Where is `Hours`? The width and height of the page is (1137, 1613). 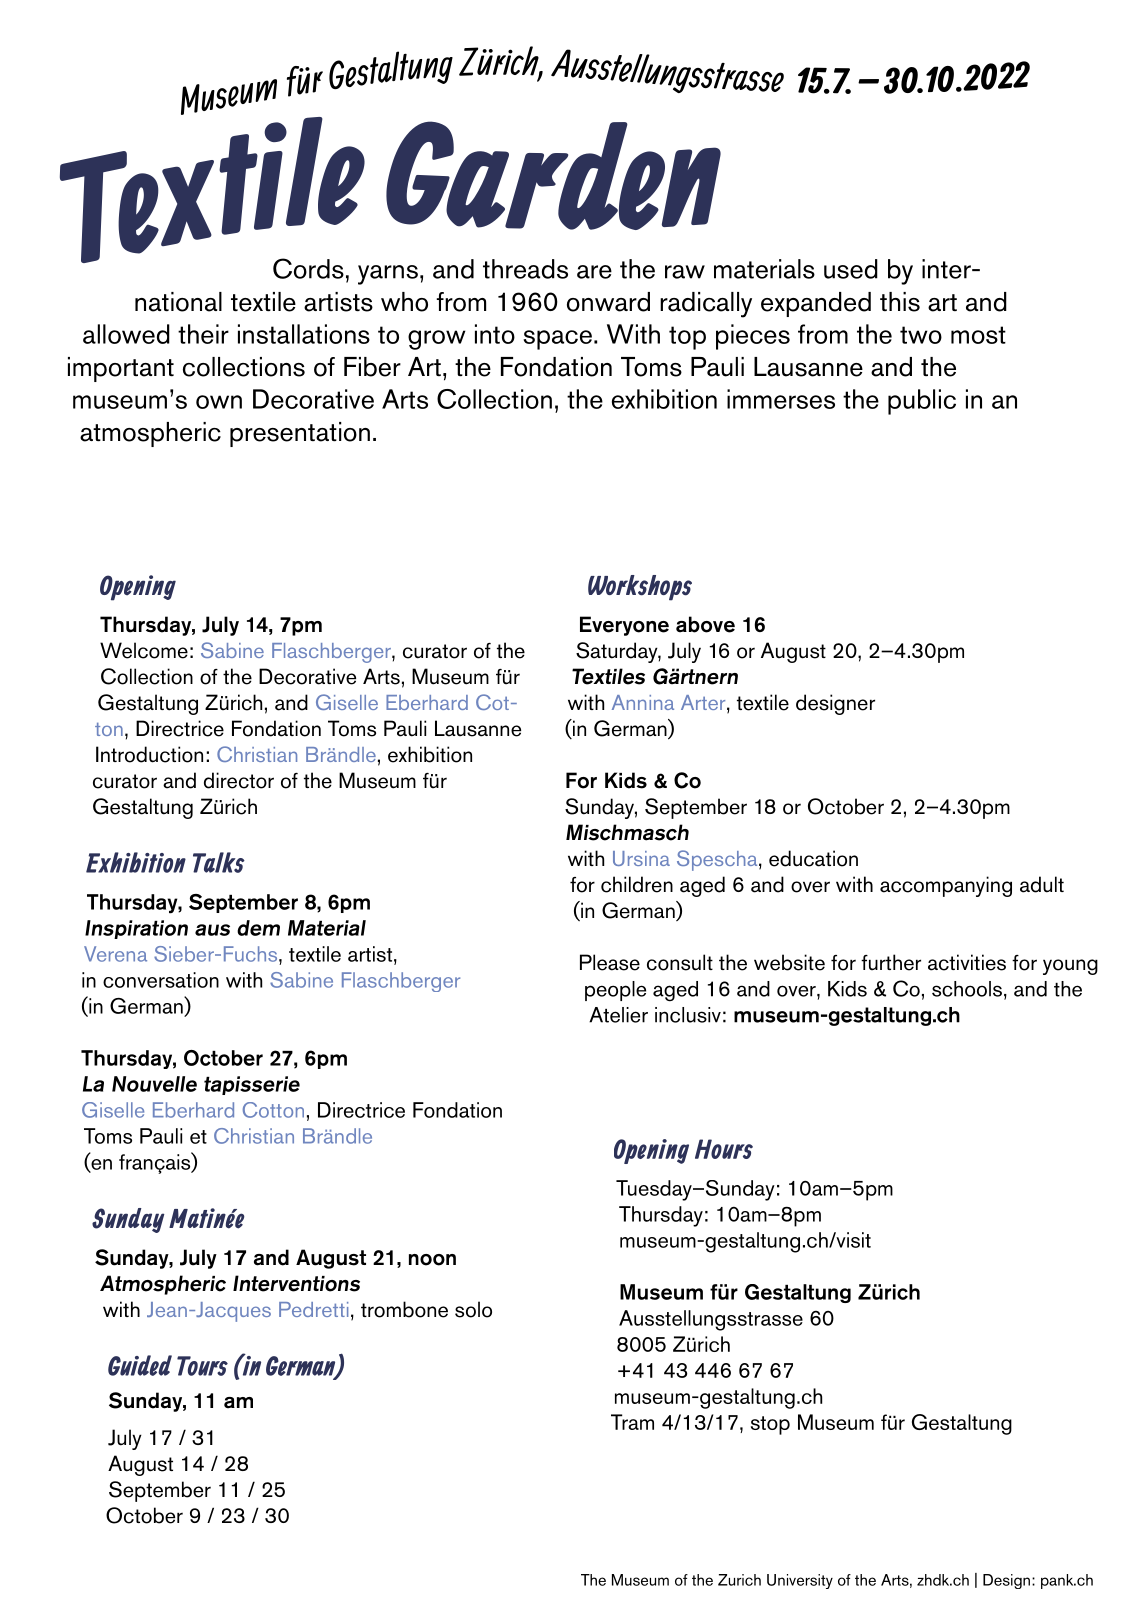 Hours is located at coordinates (724, 1149).
